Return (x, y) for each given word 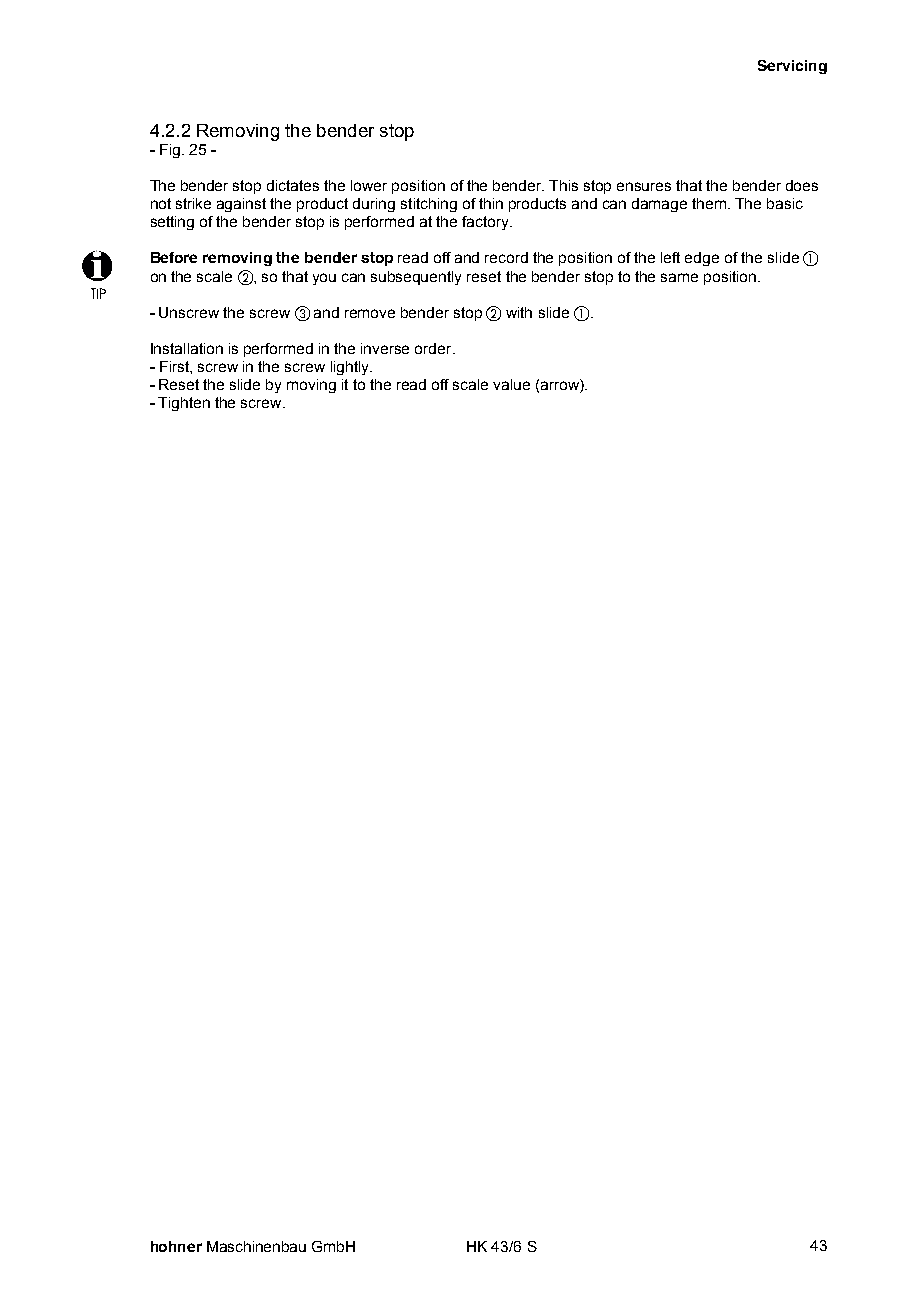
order (434, 348)
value (511, 384)
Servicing (792, 67)
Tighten (184, 404)
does (802, 185)
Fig (170, 151)
